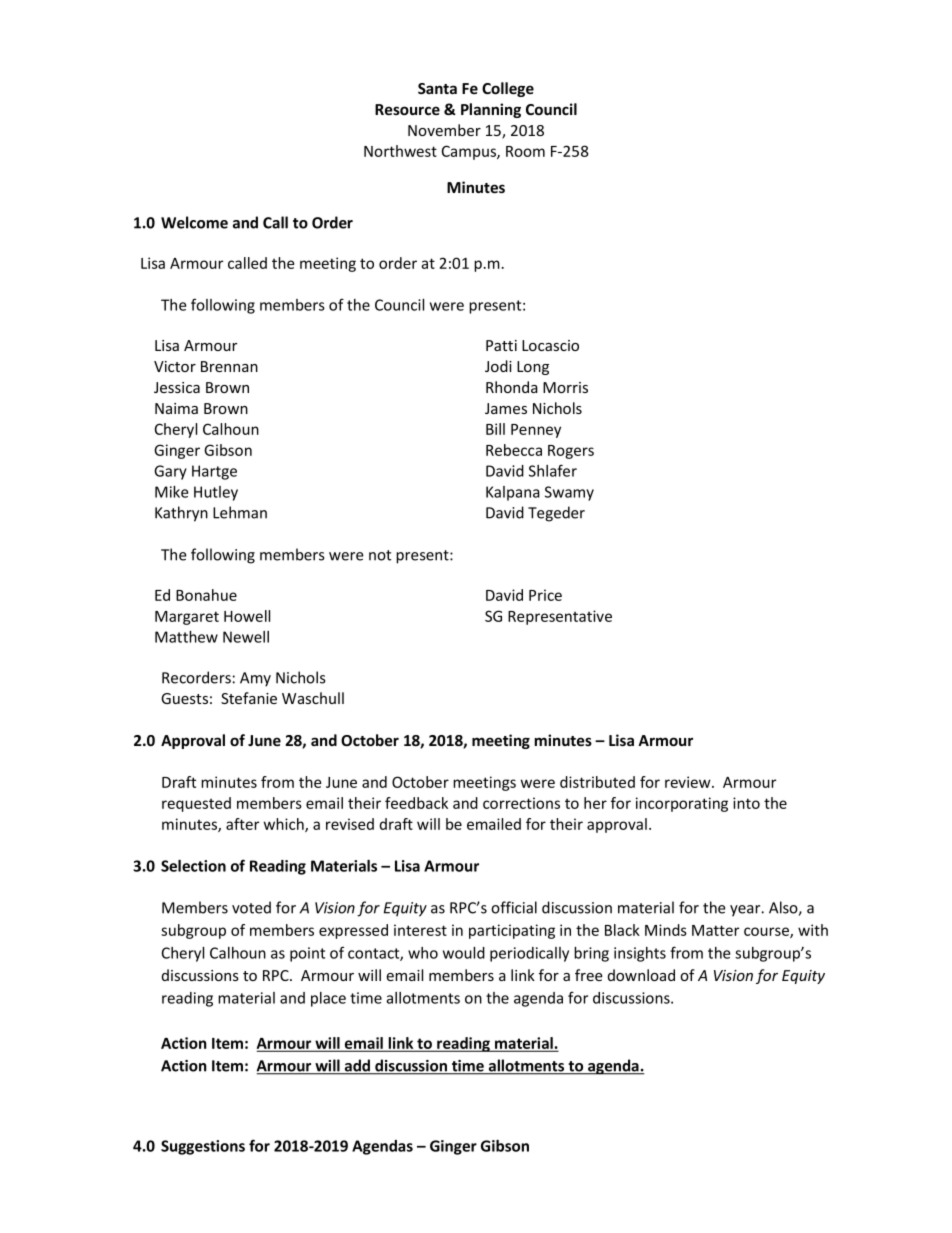  Describe the element at coordinates (746, 803) in the page. I see `into` at that location.
